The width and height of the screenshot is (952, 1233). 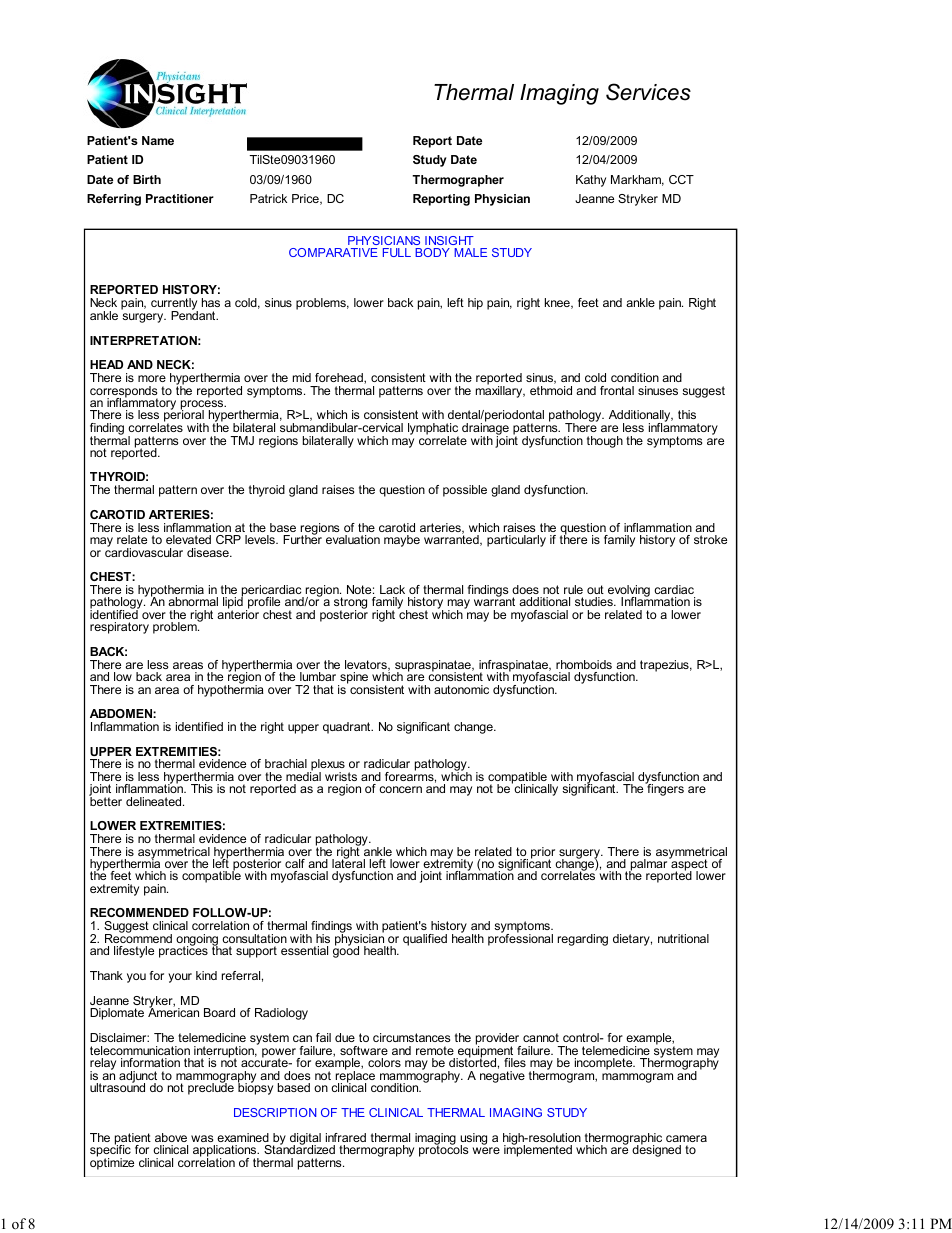 I want to click on Name, so click(x=158, y=140).
